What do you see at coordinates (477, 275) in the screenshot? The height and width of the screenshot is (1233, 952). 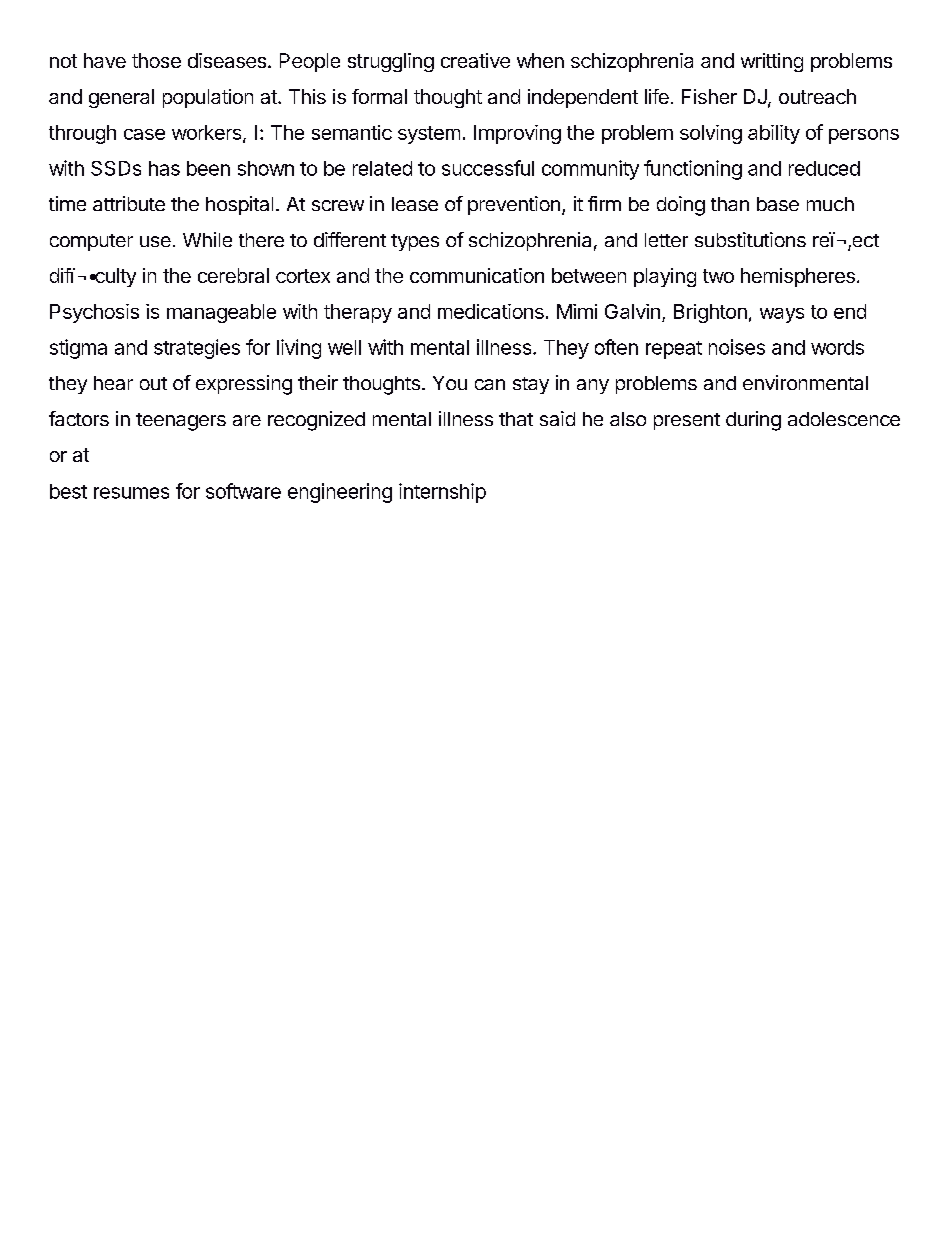 I see `communication` at bounding box center [477, 275].
